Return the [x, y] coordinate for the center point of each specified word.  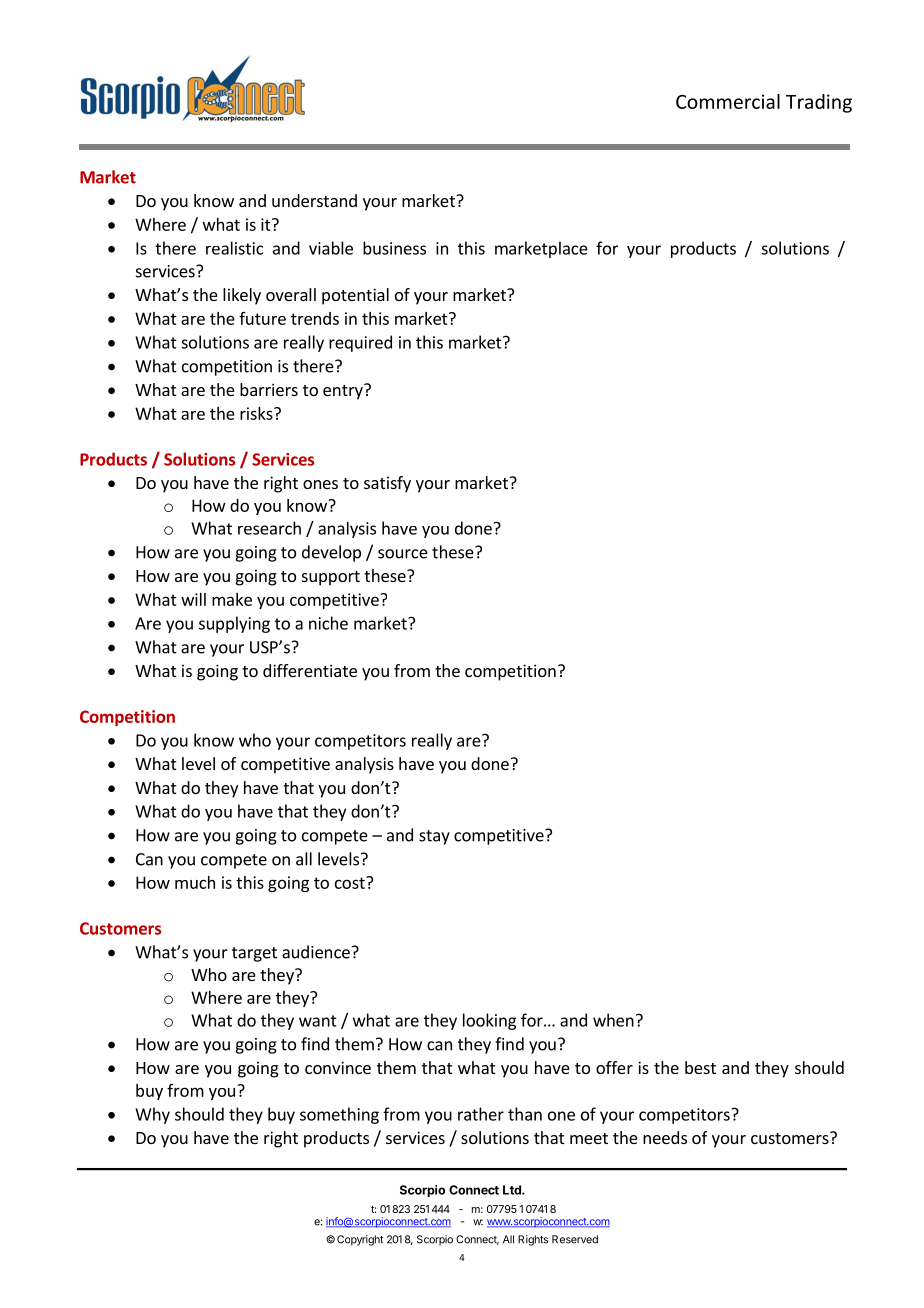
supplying [234, 624]
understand [314, 200]
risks [257, 413]
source [403, 554]
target [254, 954]
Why [152, 1115]
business [394, 248]
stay [434, 837]
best [700, 1067]
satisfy [387, 484]
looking [489, 1021]
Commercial [728, 101]
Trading [819, 103]
